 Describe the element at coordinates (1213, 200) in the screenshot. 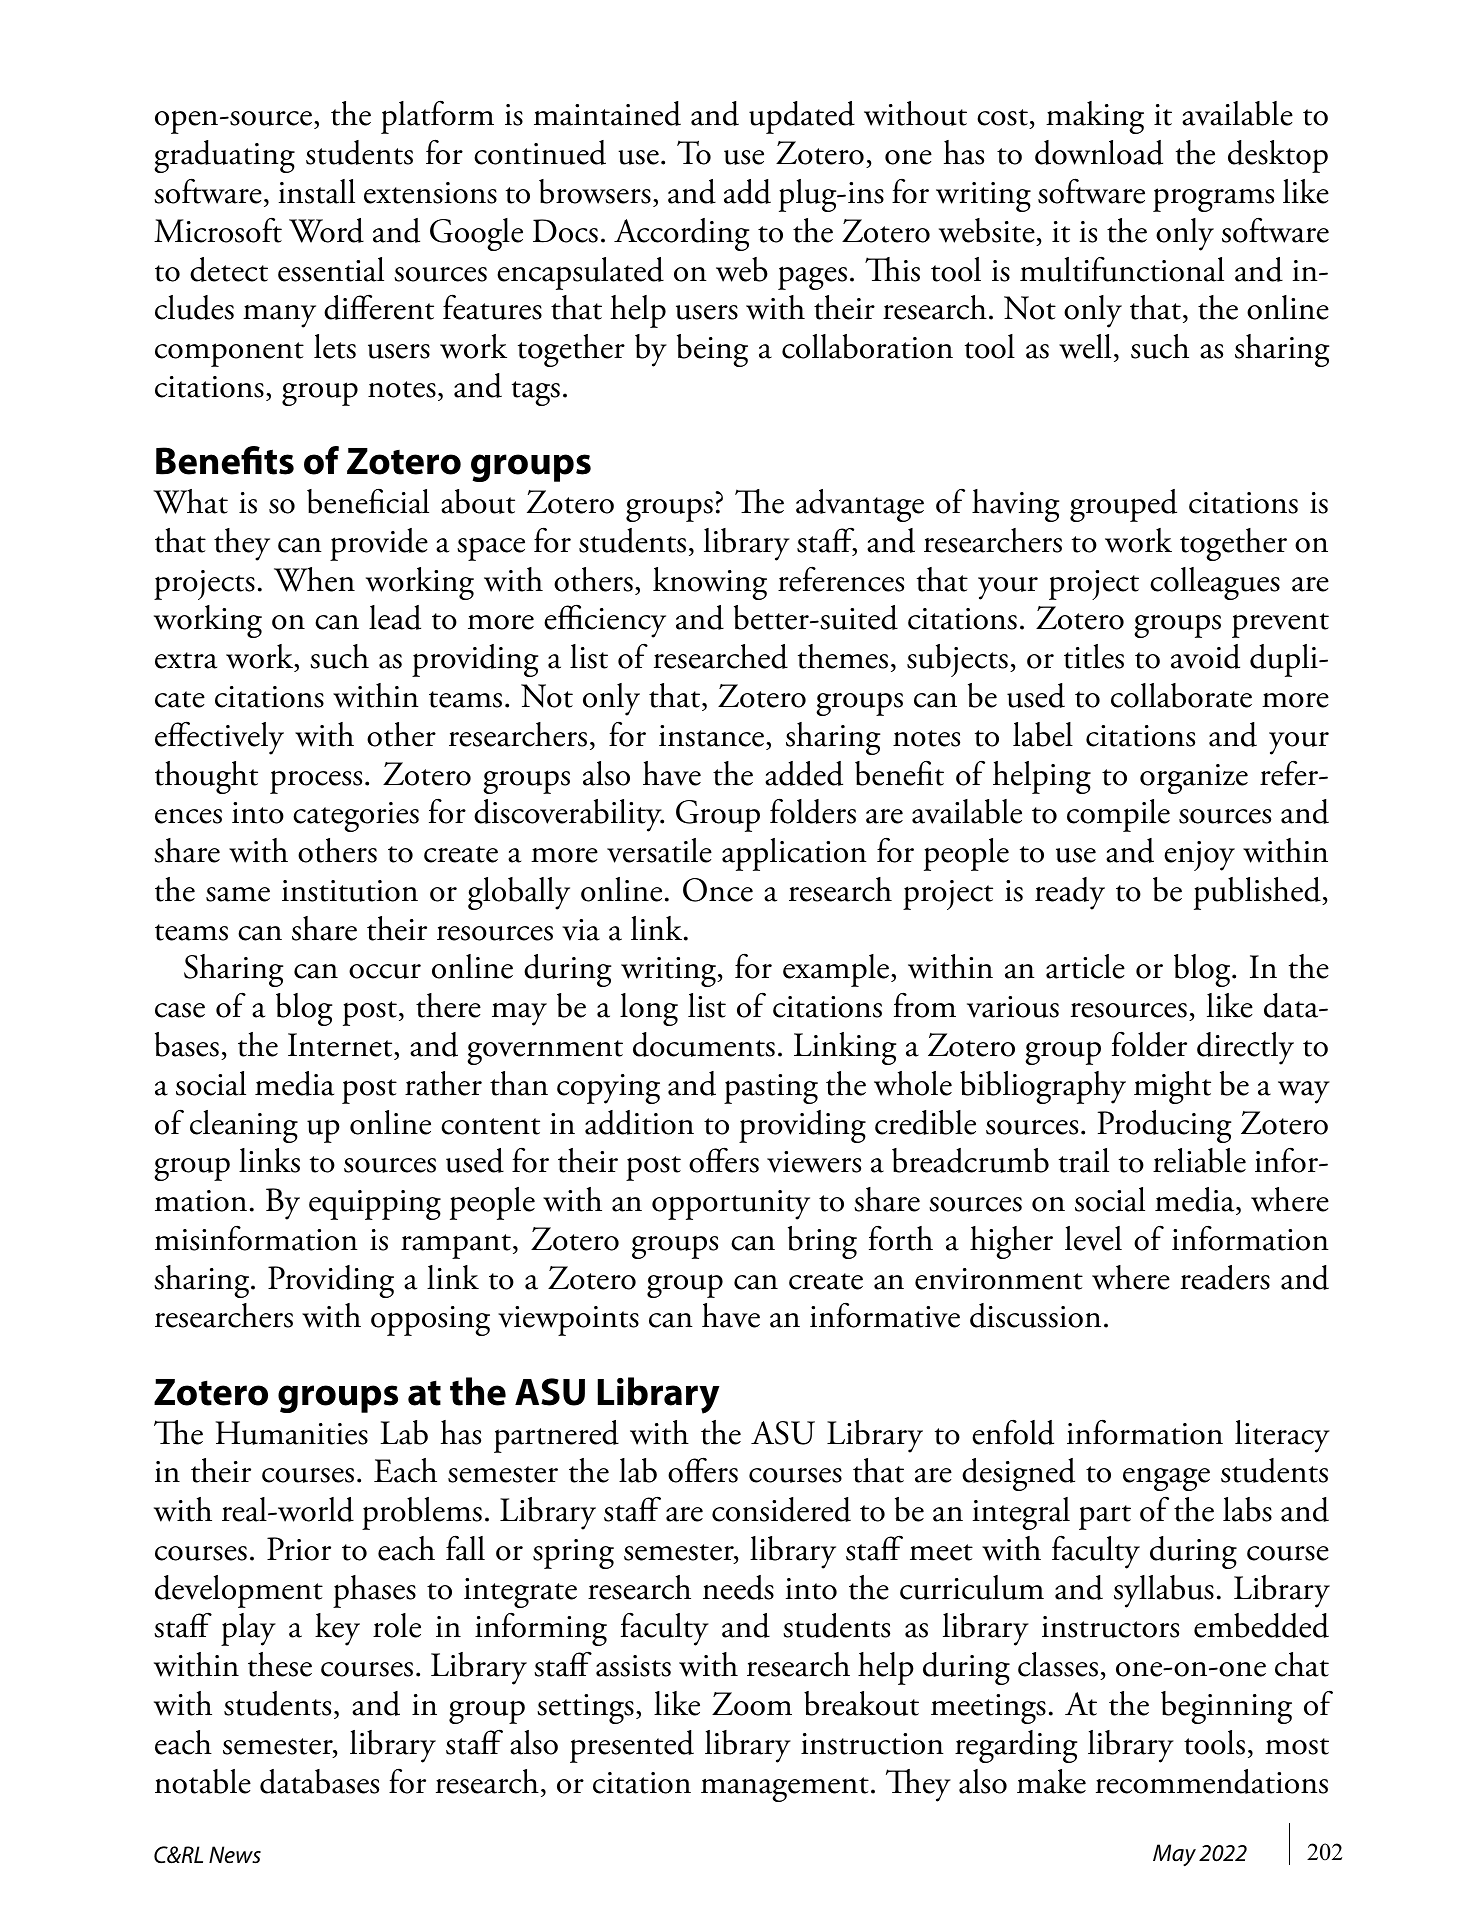

I see `programs` at that location.
